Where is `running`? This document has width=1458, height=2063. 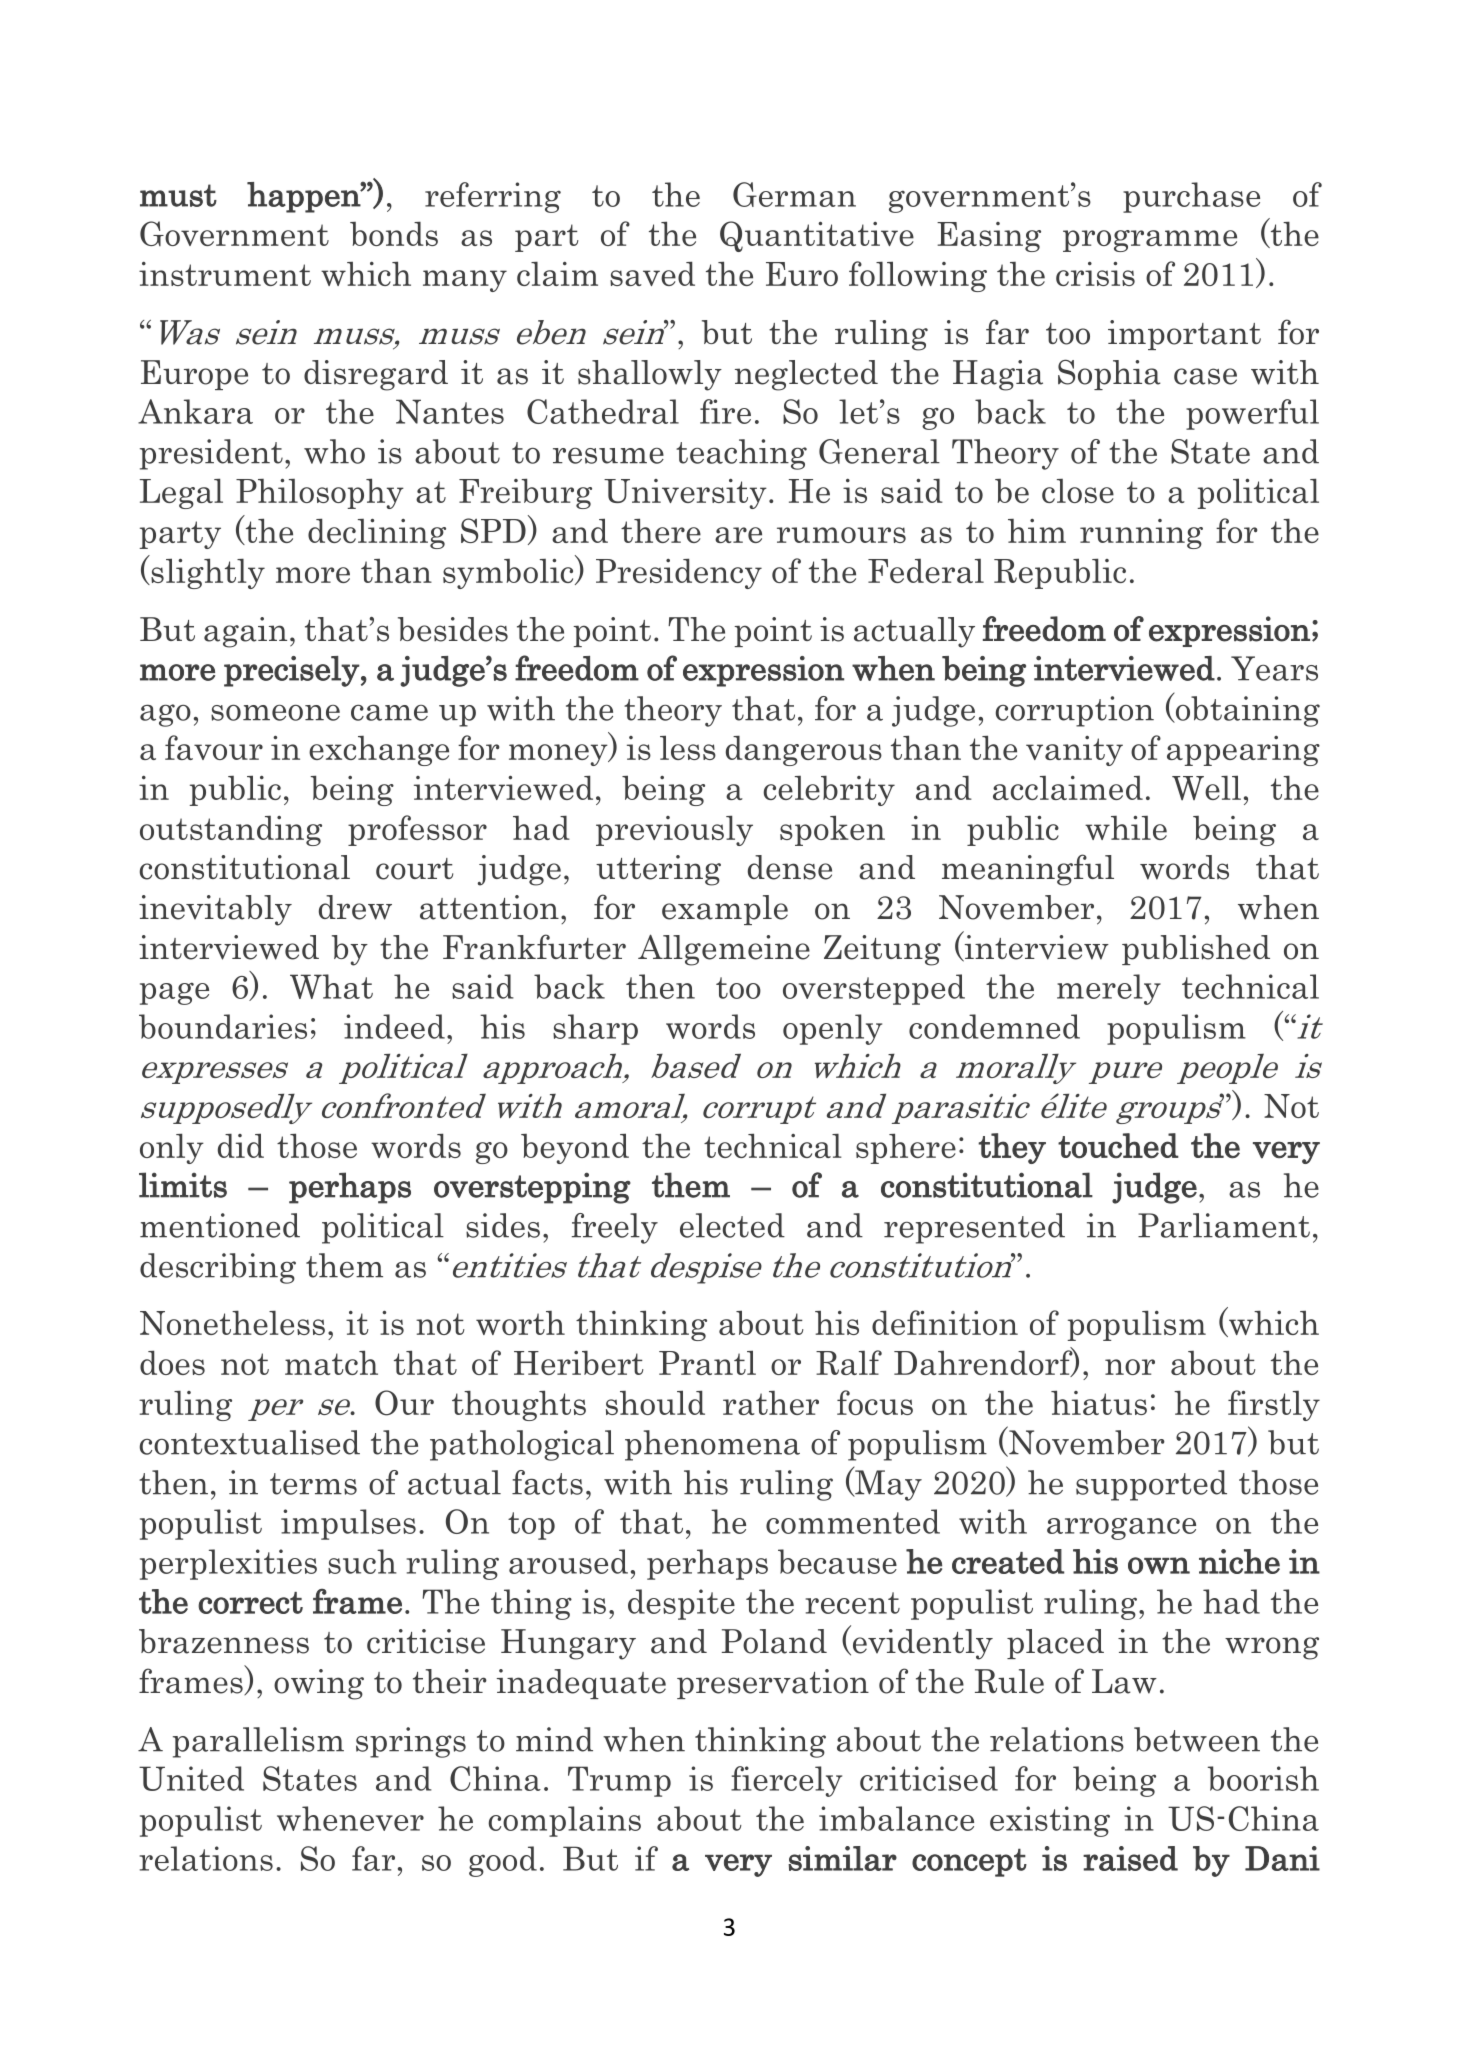
running is located at coordinates (1141, 534).
